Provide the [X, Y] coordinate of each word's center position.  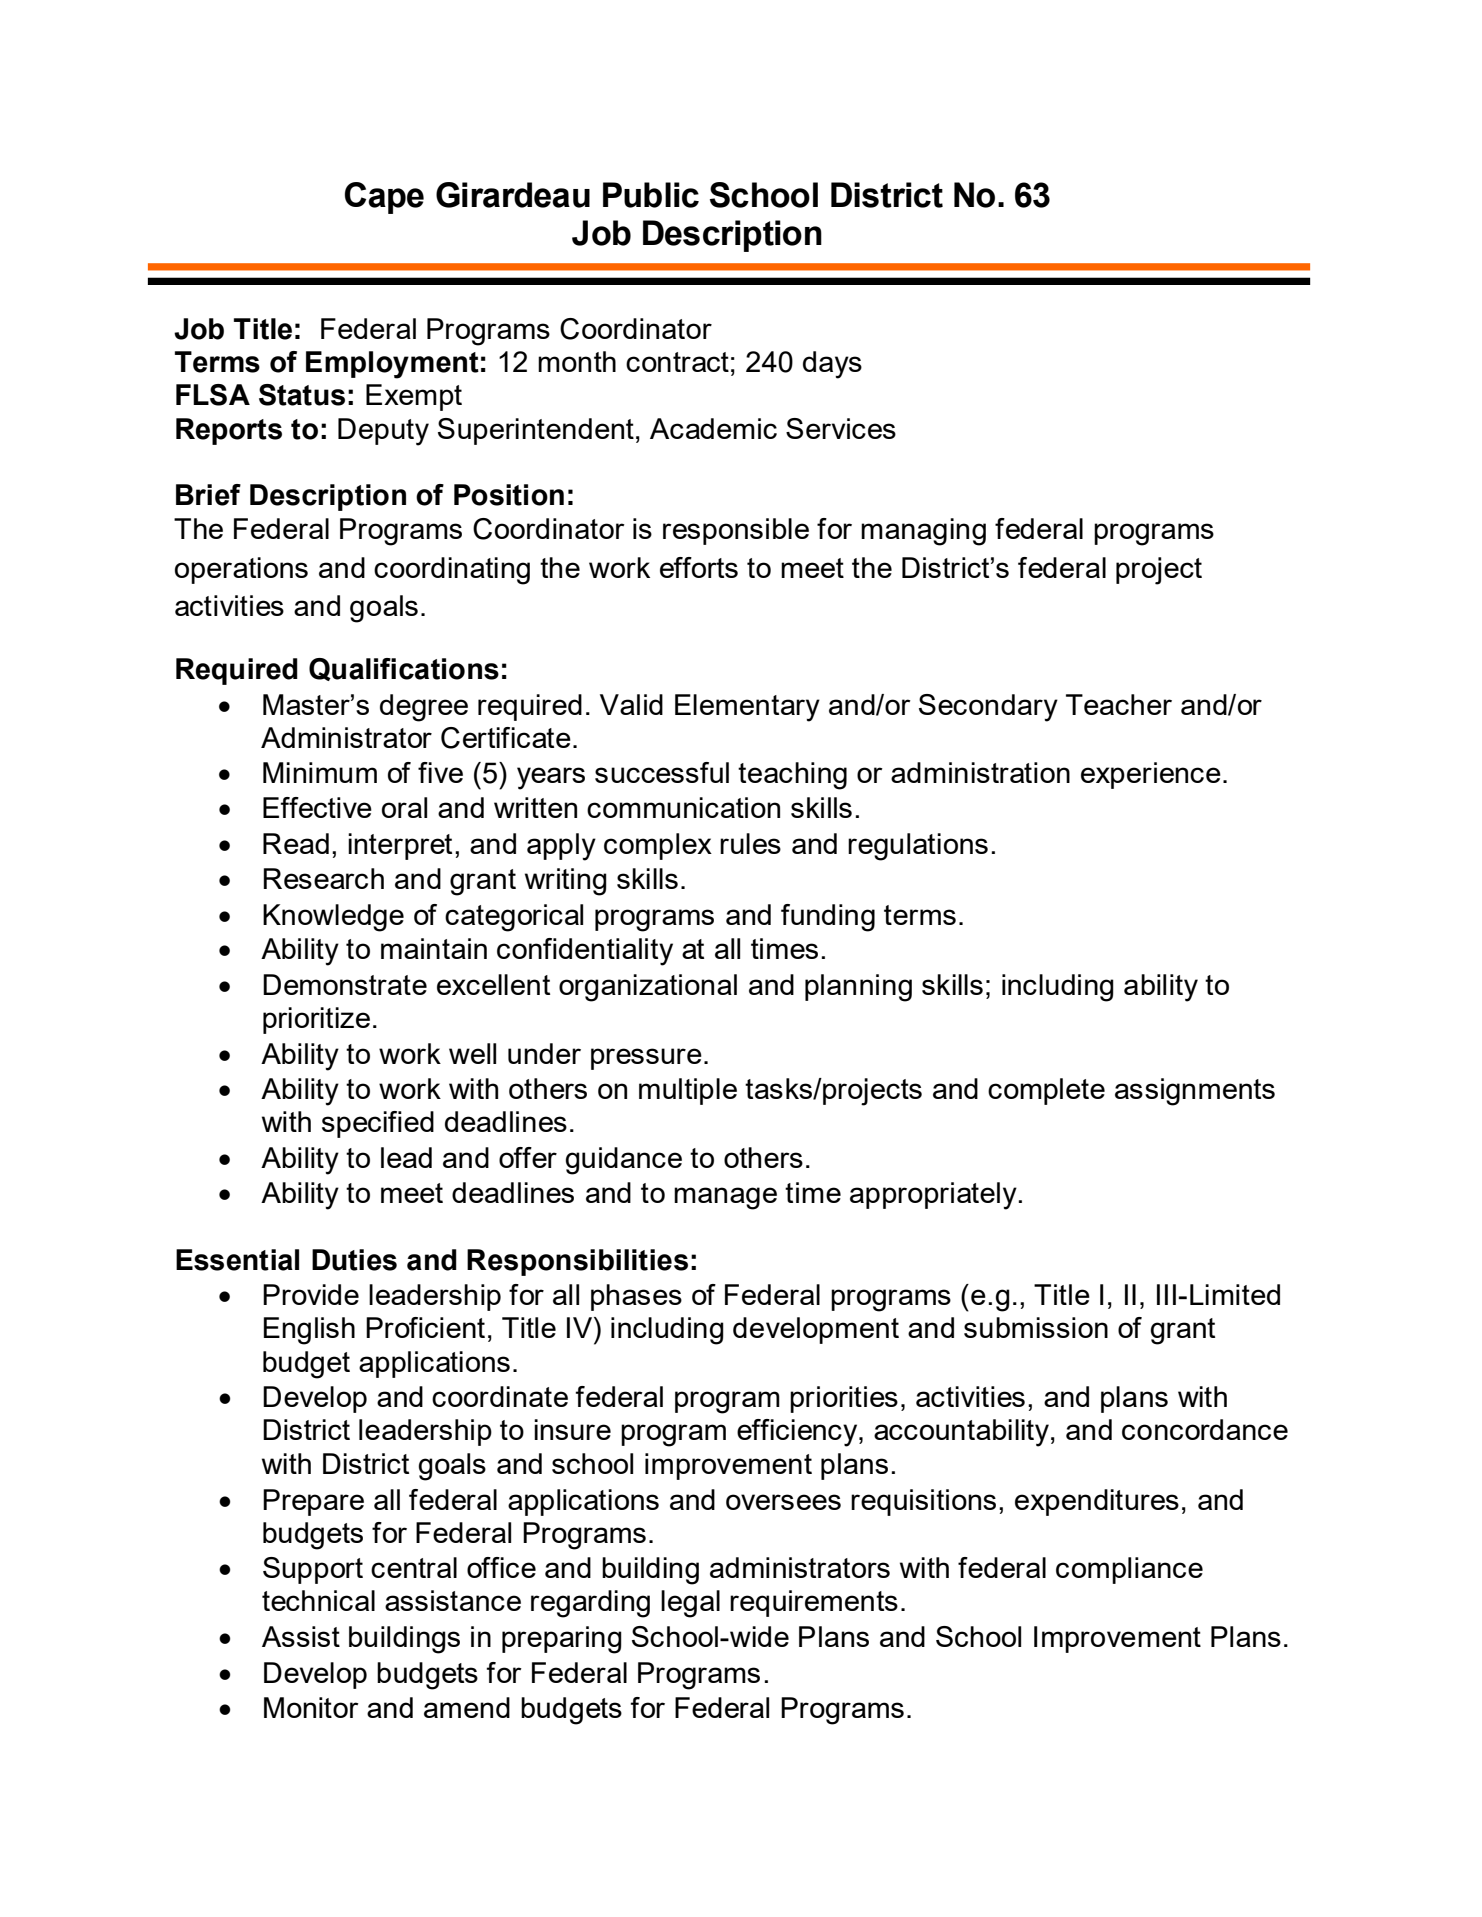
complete [1046, 1091]
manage [725, 1198]
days [832, 365]
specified [378, 1124]
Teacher [1119, 704]
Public [651, 195]
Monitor [311, 1707]
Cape [384, 198]
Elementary [747, 708]
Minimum [320, 772]
